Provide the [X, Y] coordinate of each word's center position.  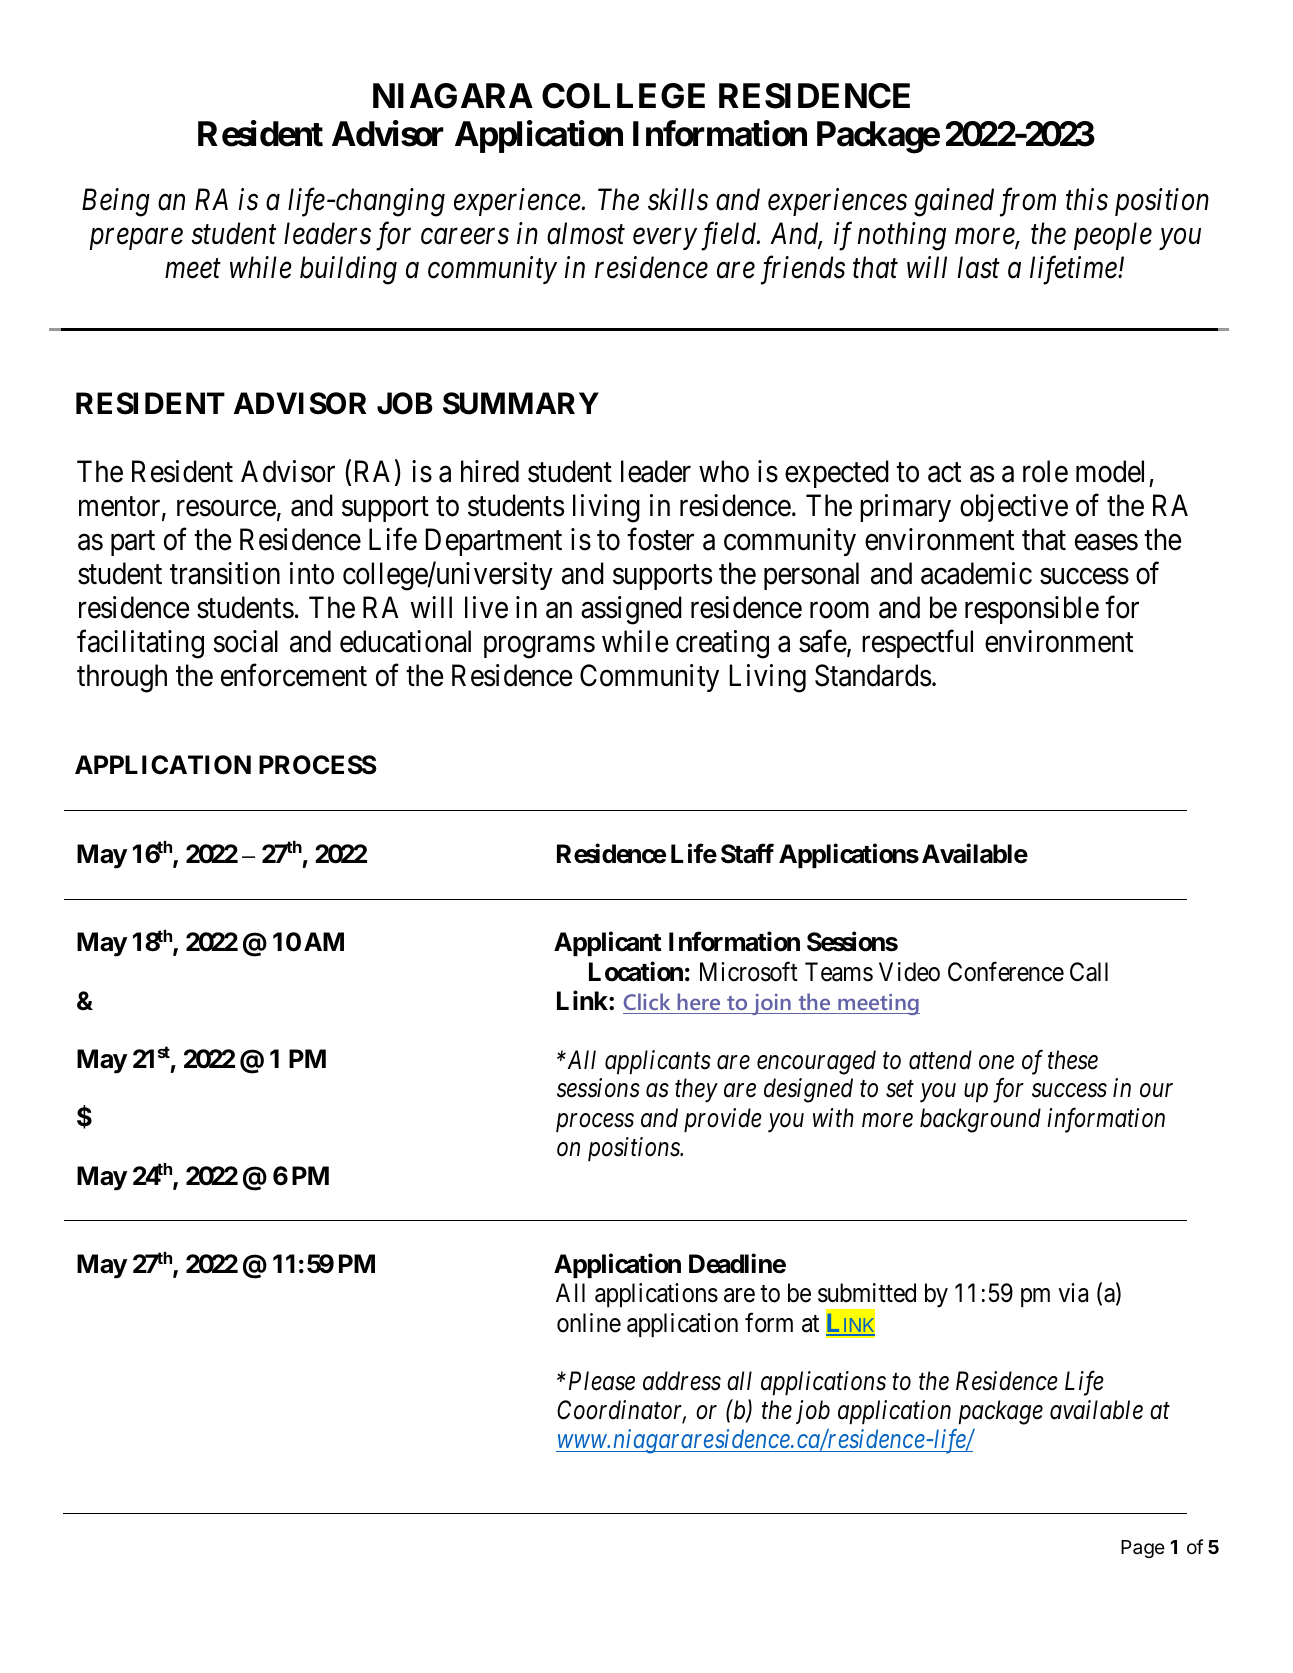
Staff [747, 854]
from [1028, 202]
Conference [1006, 972]
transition [225, 573]
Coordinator [621, 1411]
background [980, 1120]
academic [976, 573]
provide [723, 1120]
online [589, 1323]
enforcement [294, 675]
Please [602, 1381]
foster [660, 539]
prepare [136, 239]
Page [1143, 1549]
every [665, 239]
